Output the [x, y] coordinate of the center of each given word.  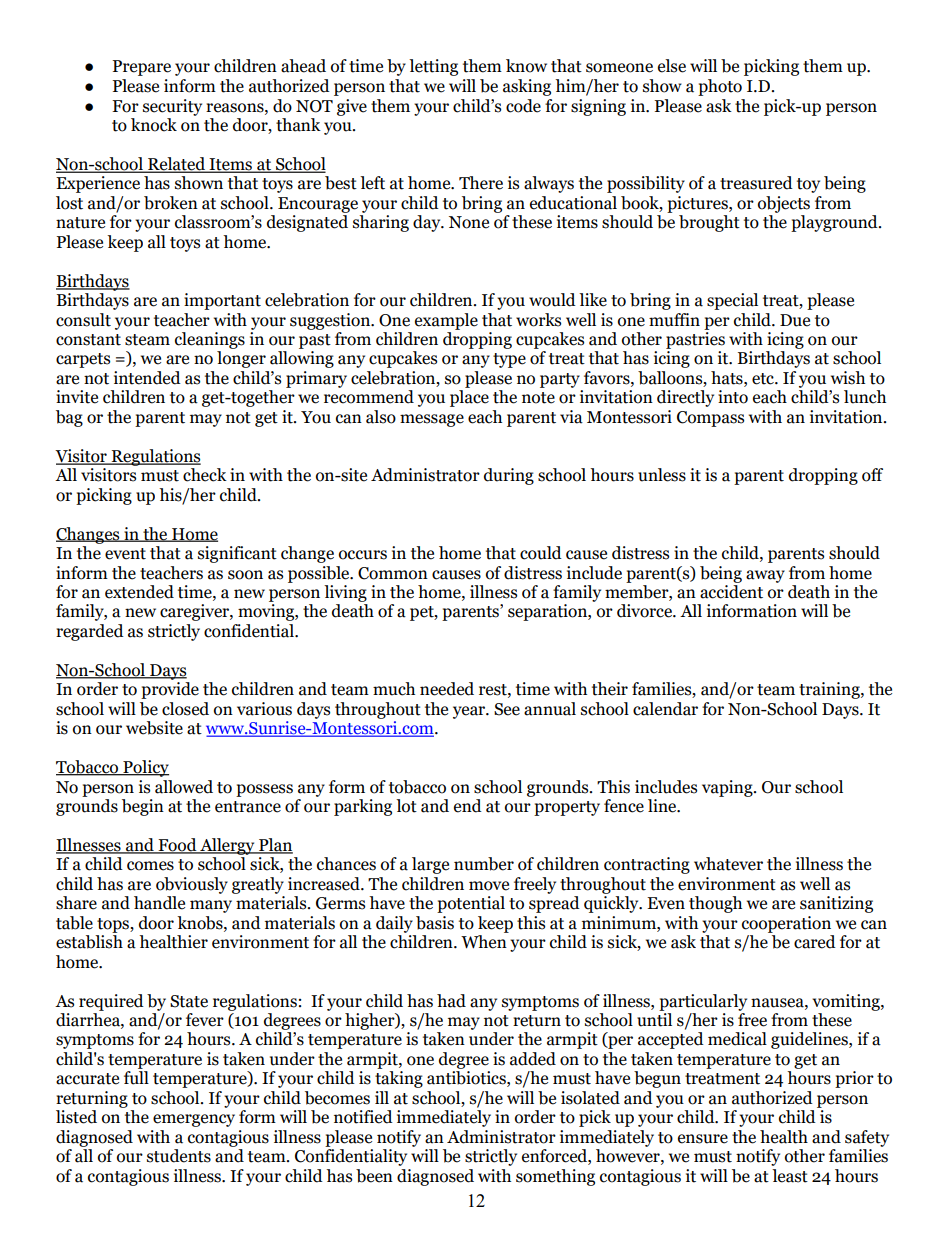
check [205, 475]
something [555, 1177]
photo [720, 87]
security [172, 107]
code [523, 106]
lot [406, 806]
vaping [728, 788]
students [179, 1156]
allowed [184, 787]
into [733, 397]
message [432, 420]
